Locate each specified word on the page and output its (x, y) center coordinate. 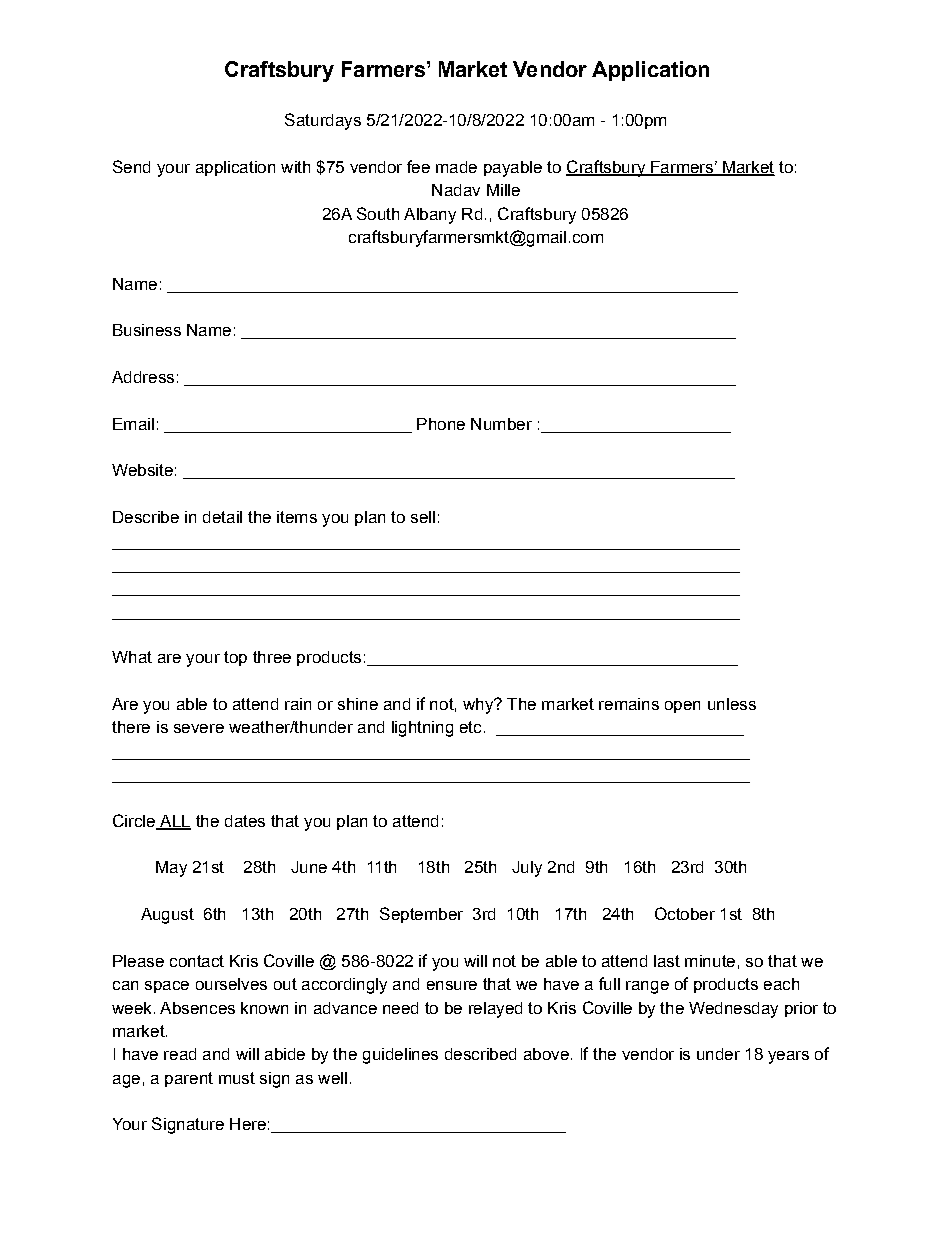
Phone (441, 424)
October (685, 913)
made (456, 167)
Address (143, 377)
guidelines (400, 1056)
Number (501, 424)
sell (423, 517)
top (235, 658)
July (527, 869)
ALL (174, 822)
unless (732, 704)
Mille (503, 190)
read (180, 1054)
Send (131, 166)
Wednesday (733, 1010)
